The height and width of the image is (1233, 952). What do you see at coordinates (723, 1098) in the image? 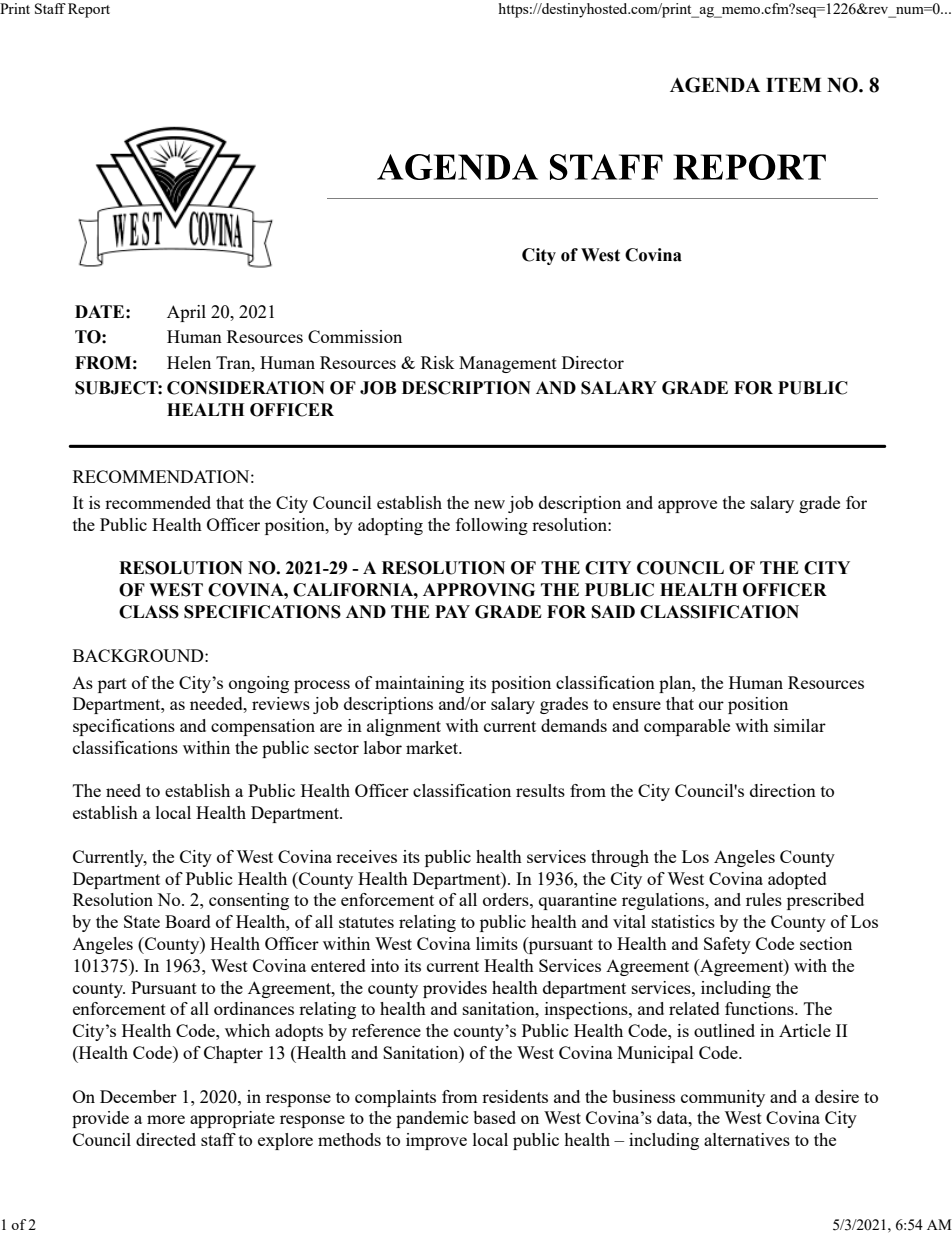
I see `community` at bounding box center [723, 1098].
